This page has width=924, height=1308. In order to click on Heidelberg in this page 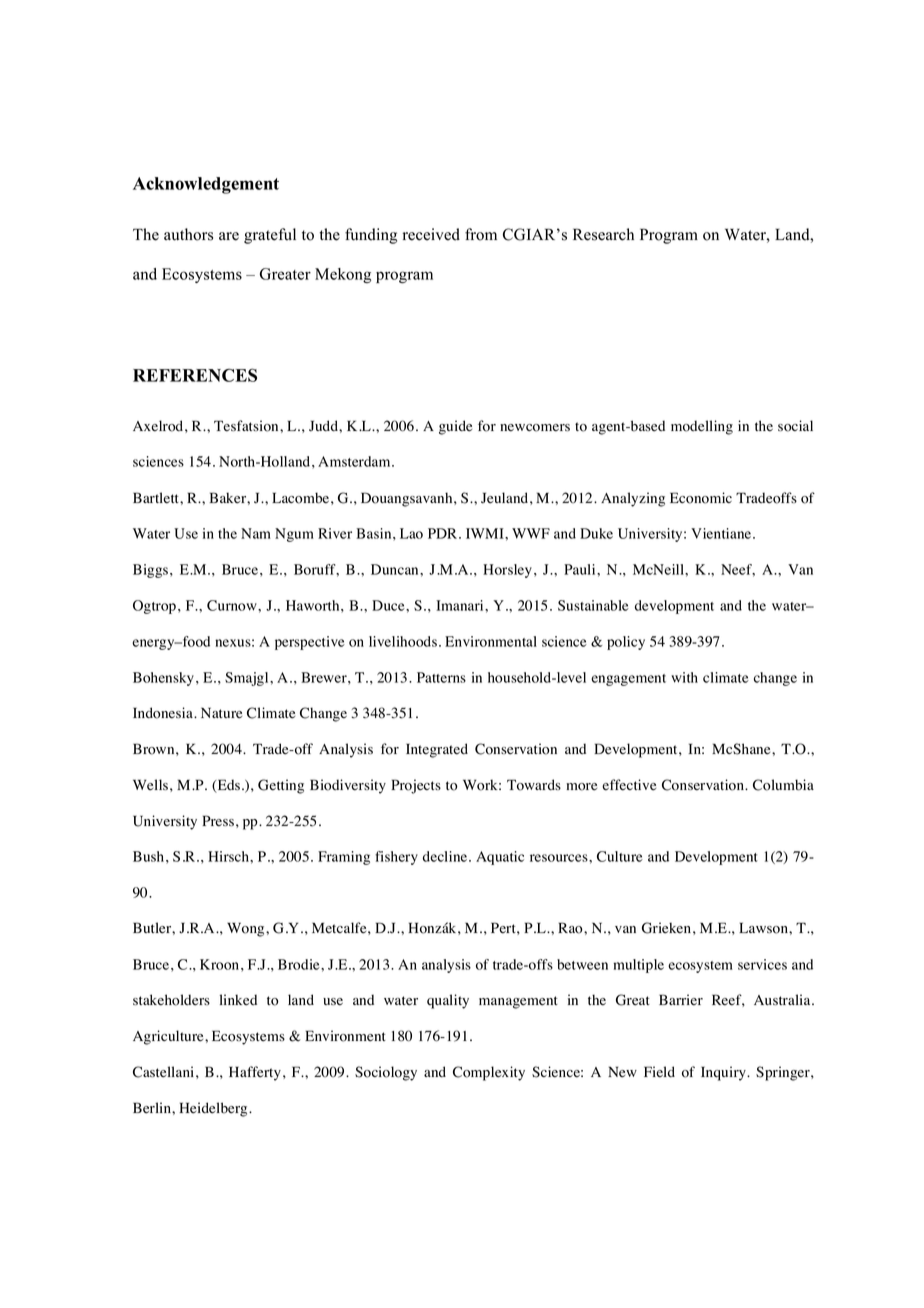, I will do `click(214, 1109)`.
